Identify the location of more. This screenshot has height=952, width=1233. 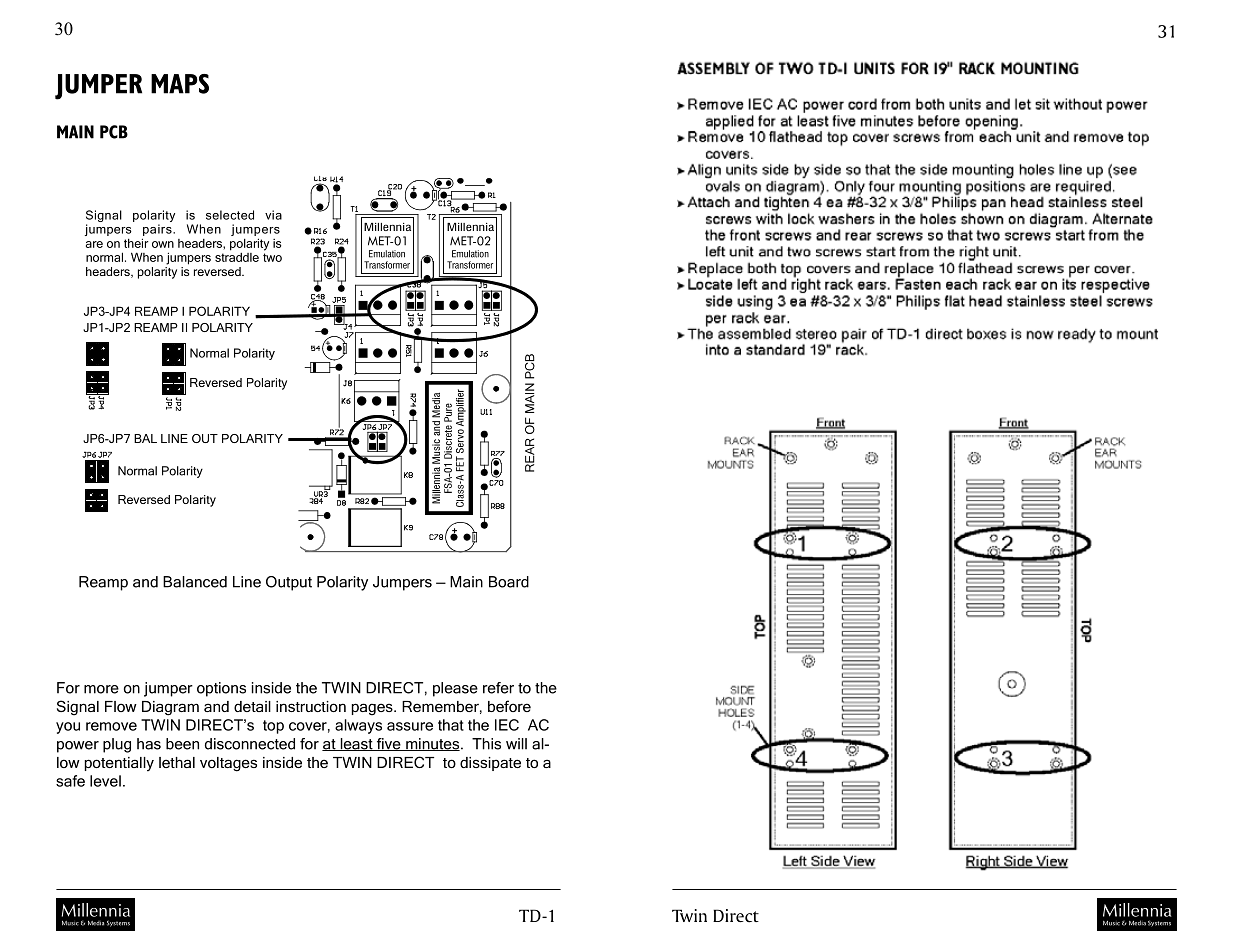
(101, 689).
